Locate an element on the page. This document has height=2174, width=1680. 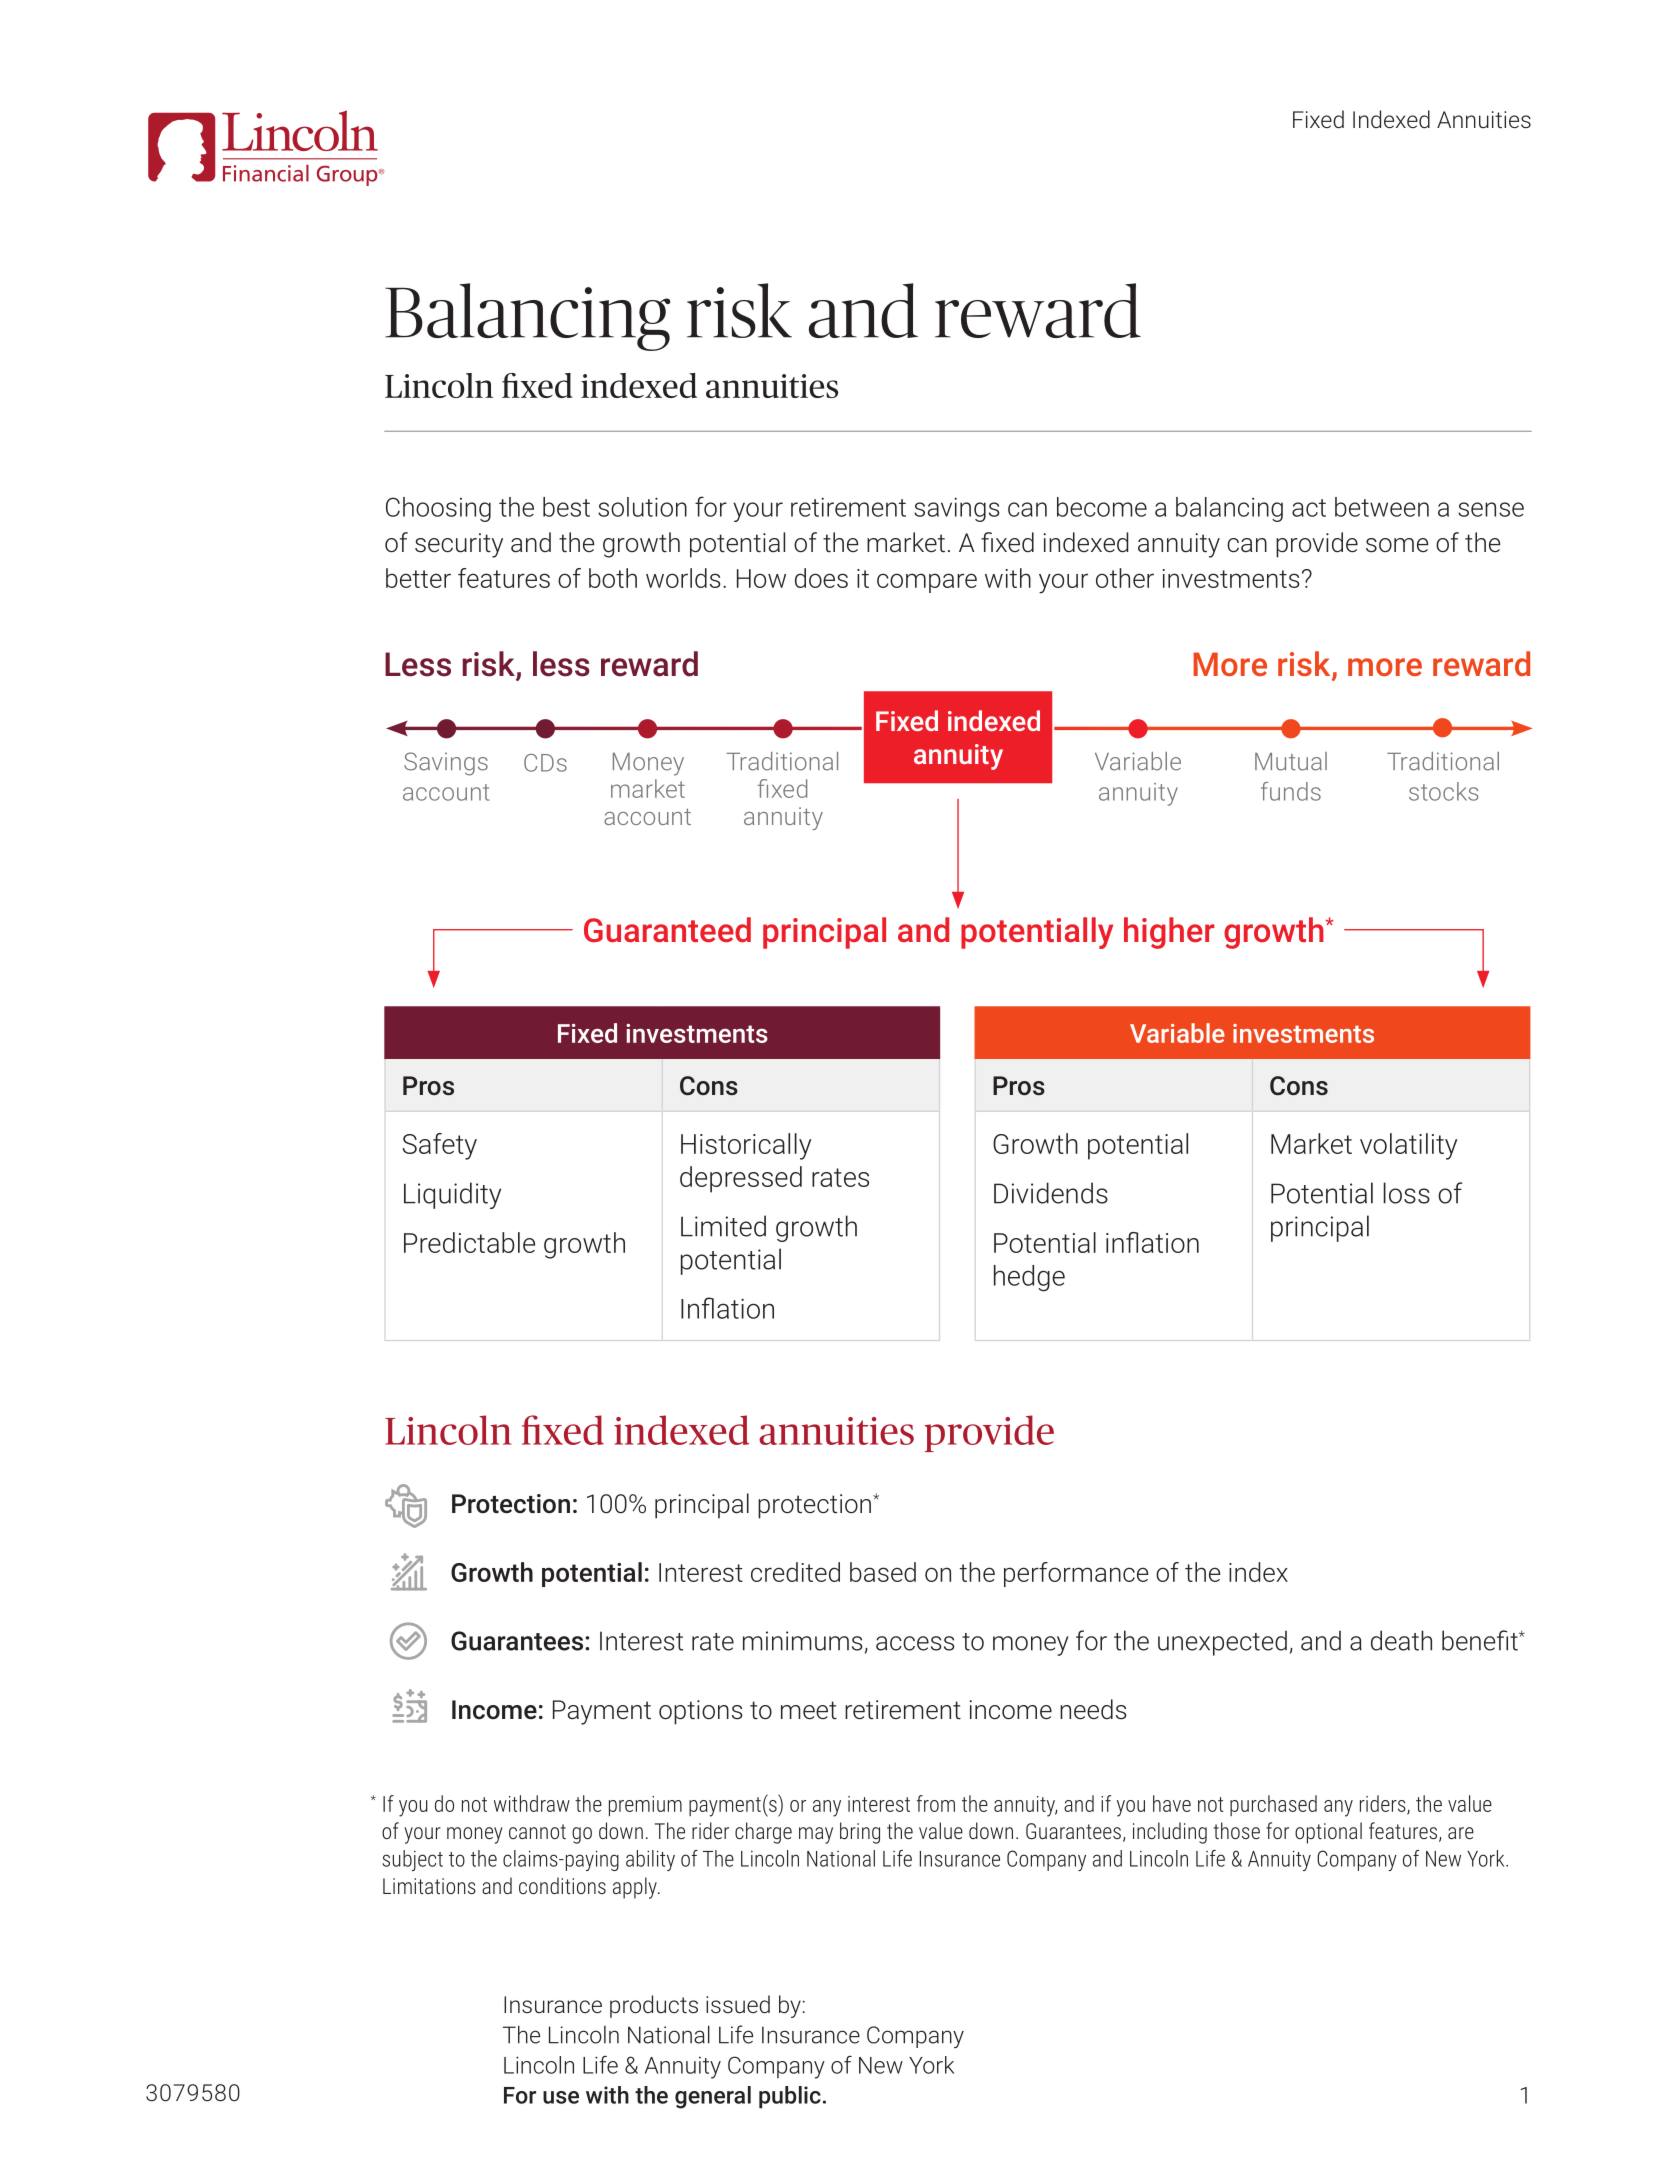
volatility is located at coordinates (1408, 1146).
